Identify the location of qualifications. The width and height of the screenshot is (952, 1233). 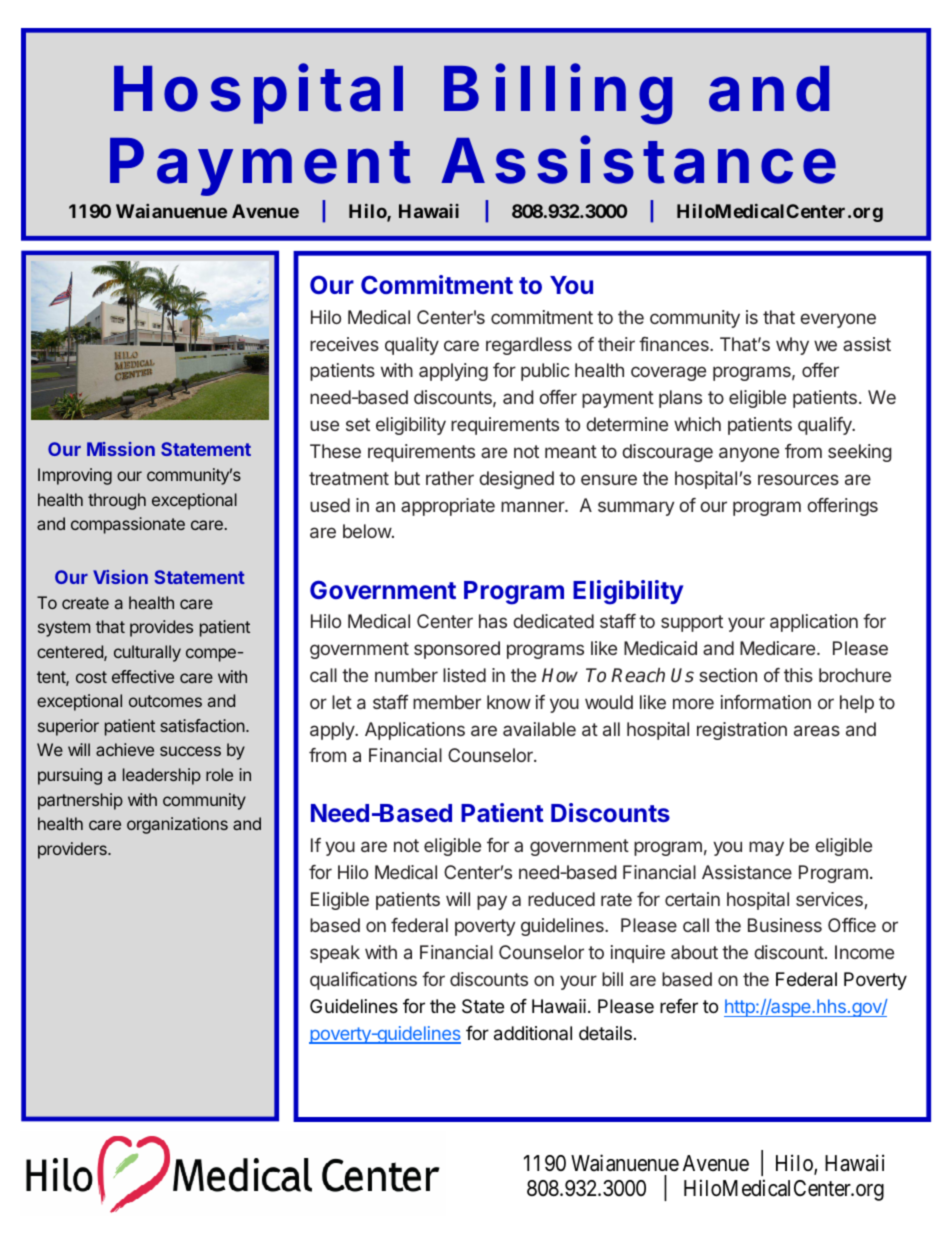
(363, 981).
